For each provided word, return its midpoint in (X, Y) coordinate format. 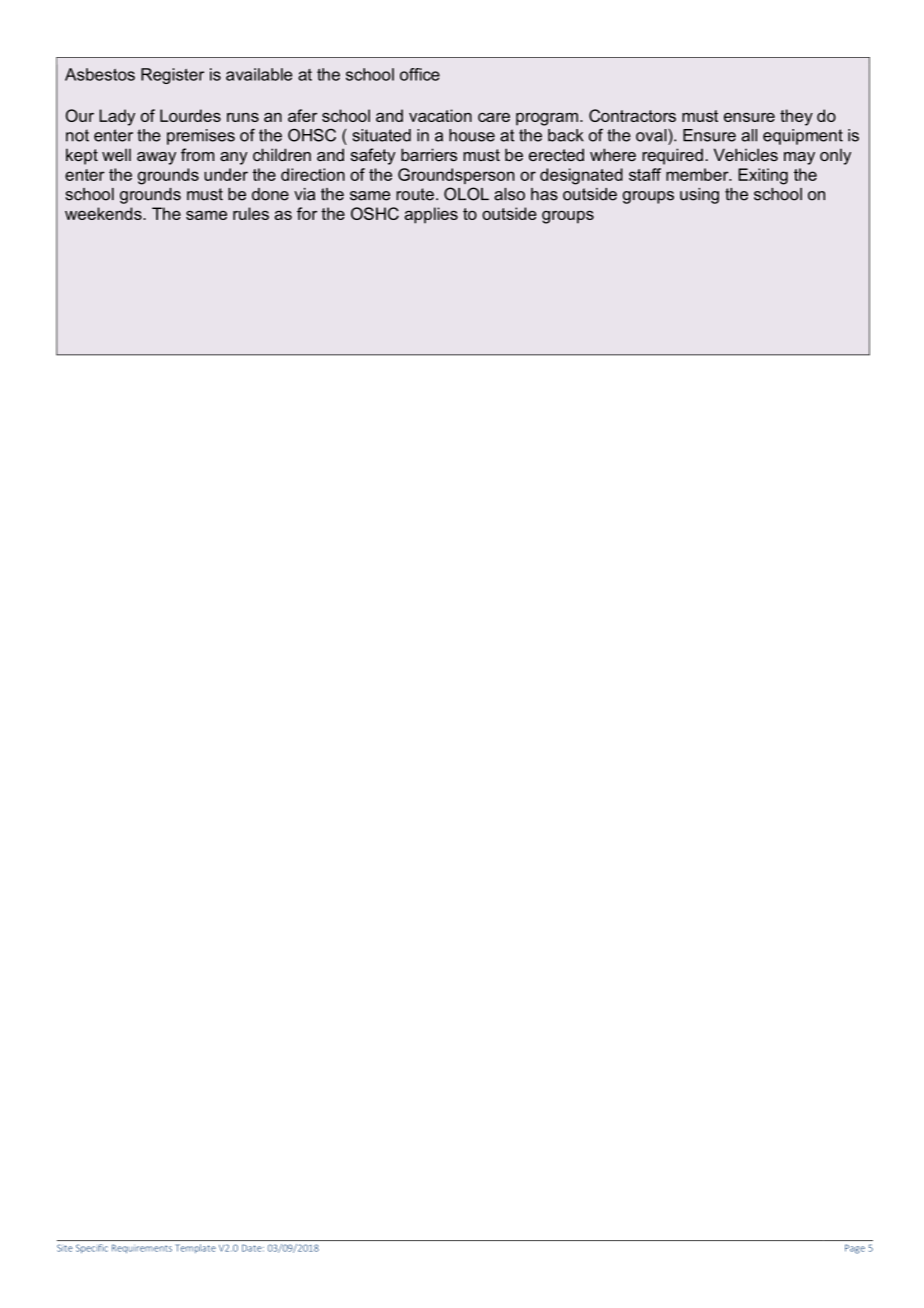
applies (431, 215)
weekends (104, 213)
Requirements (142, 1249)
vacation (440, 115)
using (699, 196)
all (749, 135)
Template (196, 1248)
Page (855, 1249)
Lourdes (190, 115)
